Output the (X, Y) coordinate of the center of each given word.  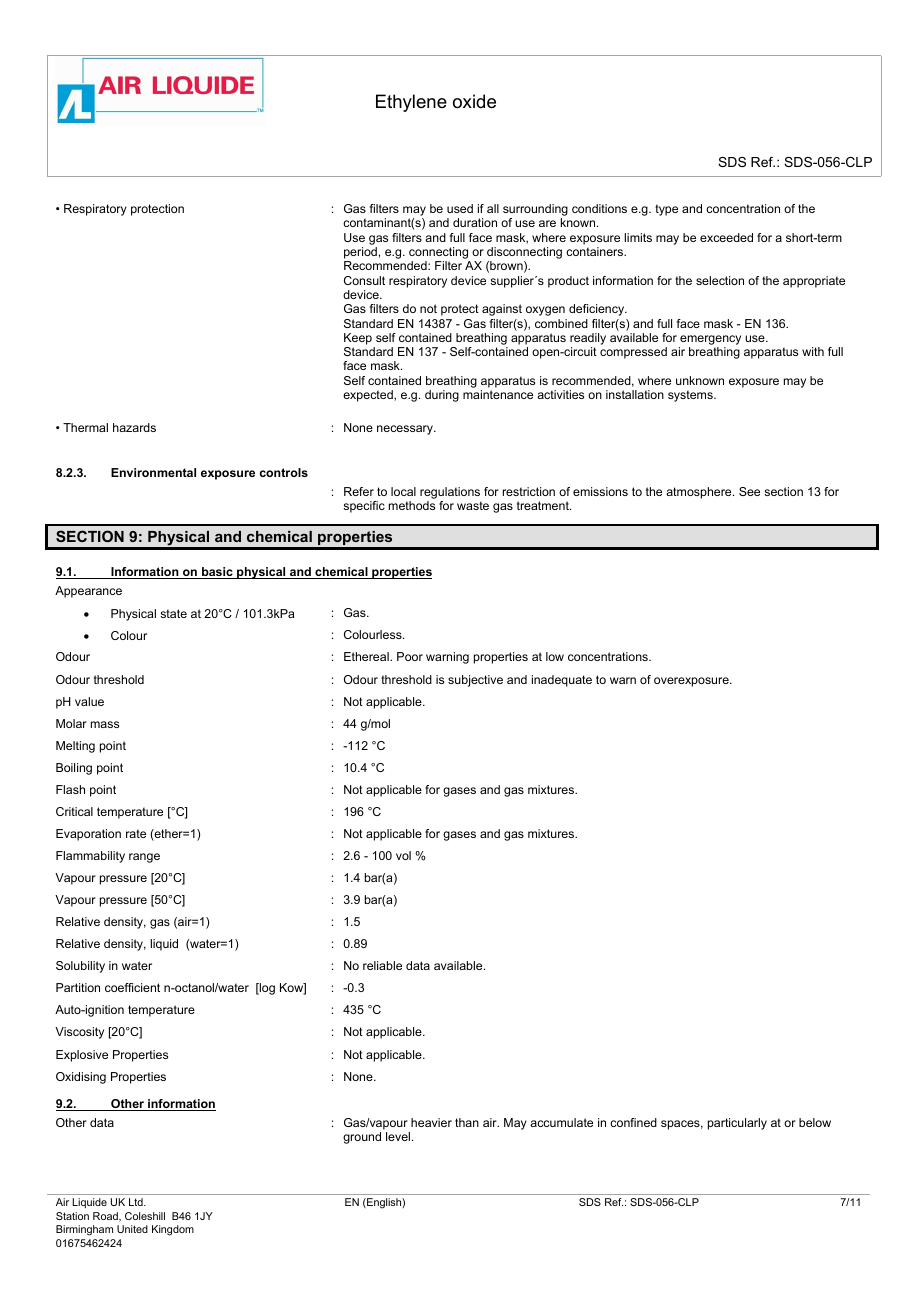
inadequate (562, 681)
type (666, 210)
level (399, 1136)
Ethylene (411, 103)
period (360, 253)
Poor (410, 656)
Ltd (137, 1202)
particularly (737, 1124)
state (173, 613)
